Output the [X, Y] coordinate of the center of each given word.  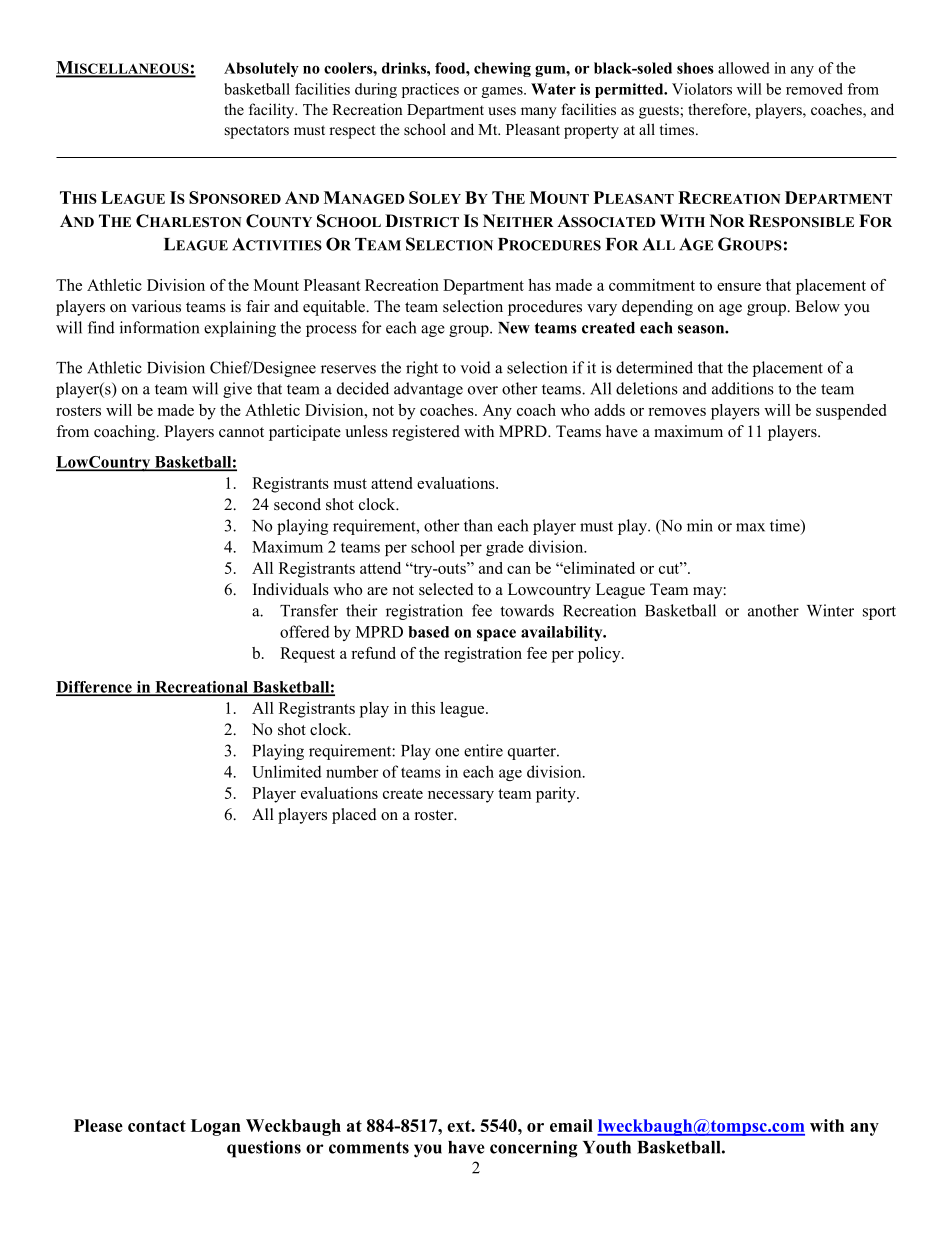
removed [814, 89]
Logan [216, 1127]
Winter [830, 610]
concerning [534, 1149]
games [503, 92]
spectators [257, 132]
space [496, 635]
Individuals [291, 589]
